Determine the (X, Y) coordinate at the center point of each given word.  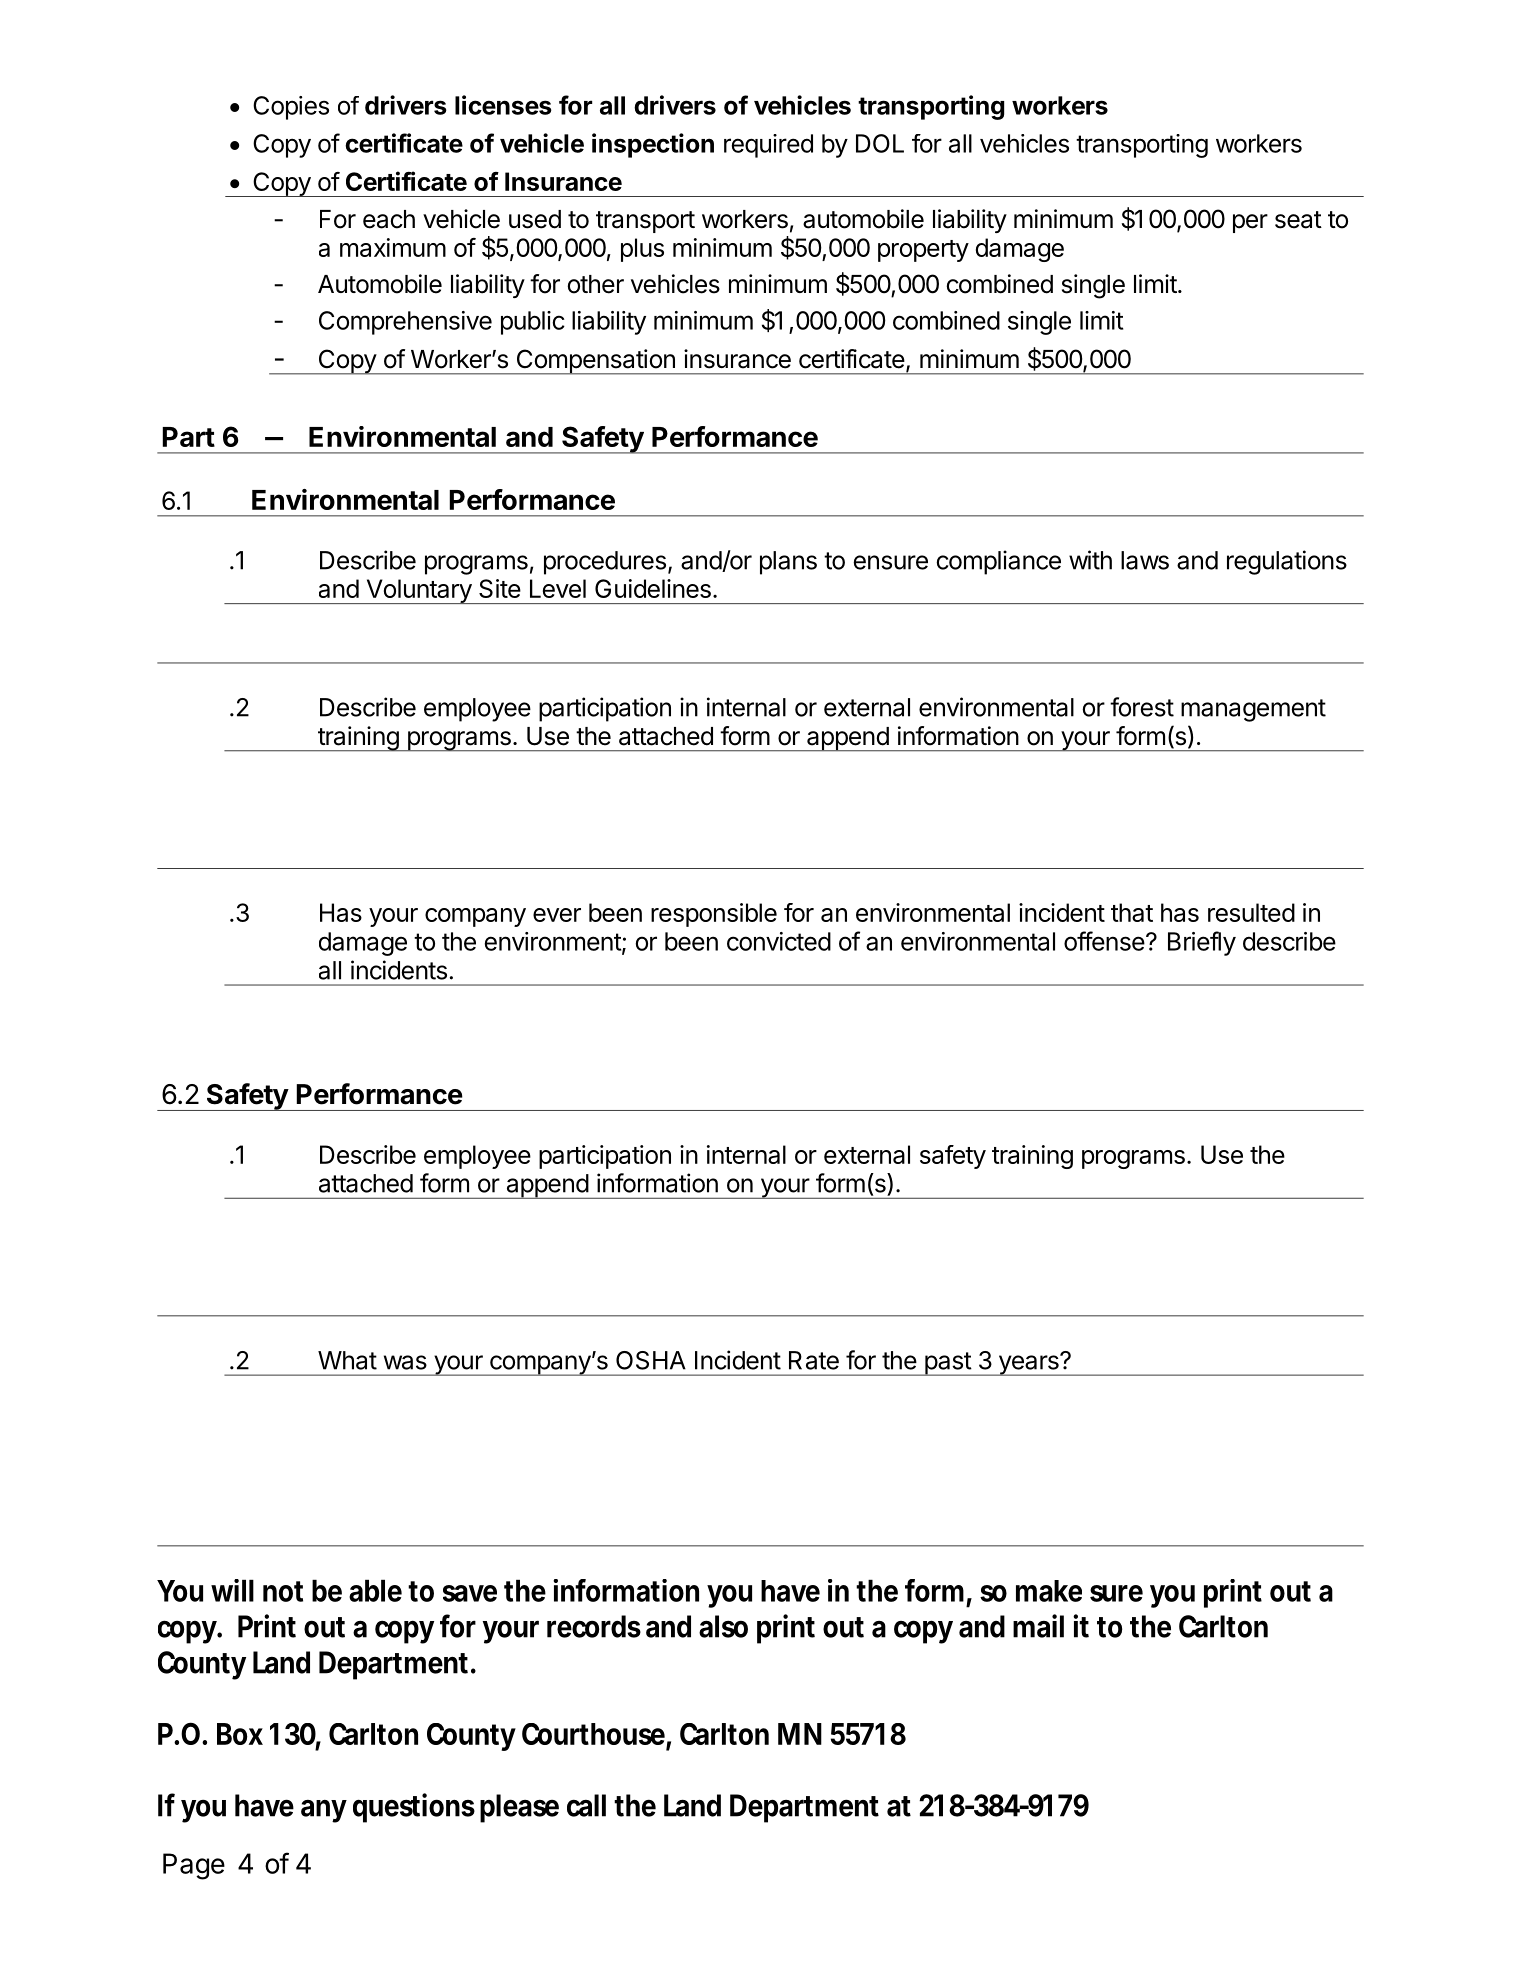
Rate (814, 1360)
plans (788, 563)
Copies (291, 108)
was (405, 1362)
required (768, 146)
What (347, 1360)
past (948, 1364)
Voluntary (418, 591)
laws (1145, 560)
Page (194, 1866)
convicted (779, 941)
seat (1298, 220)
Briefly (1202, 943)
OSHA (651, 1360)
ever (557, 915)
